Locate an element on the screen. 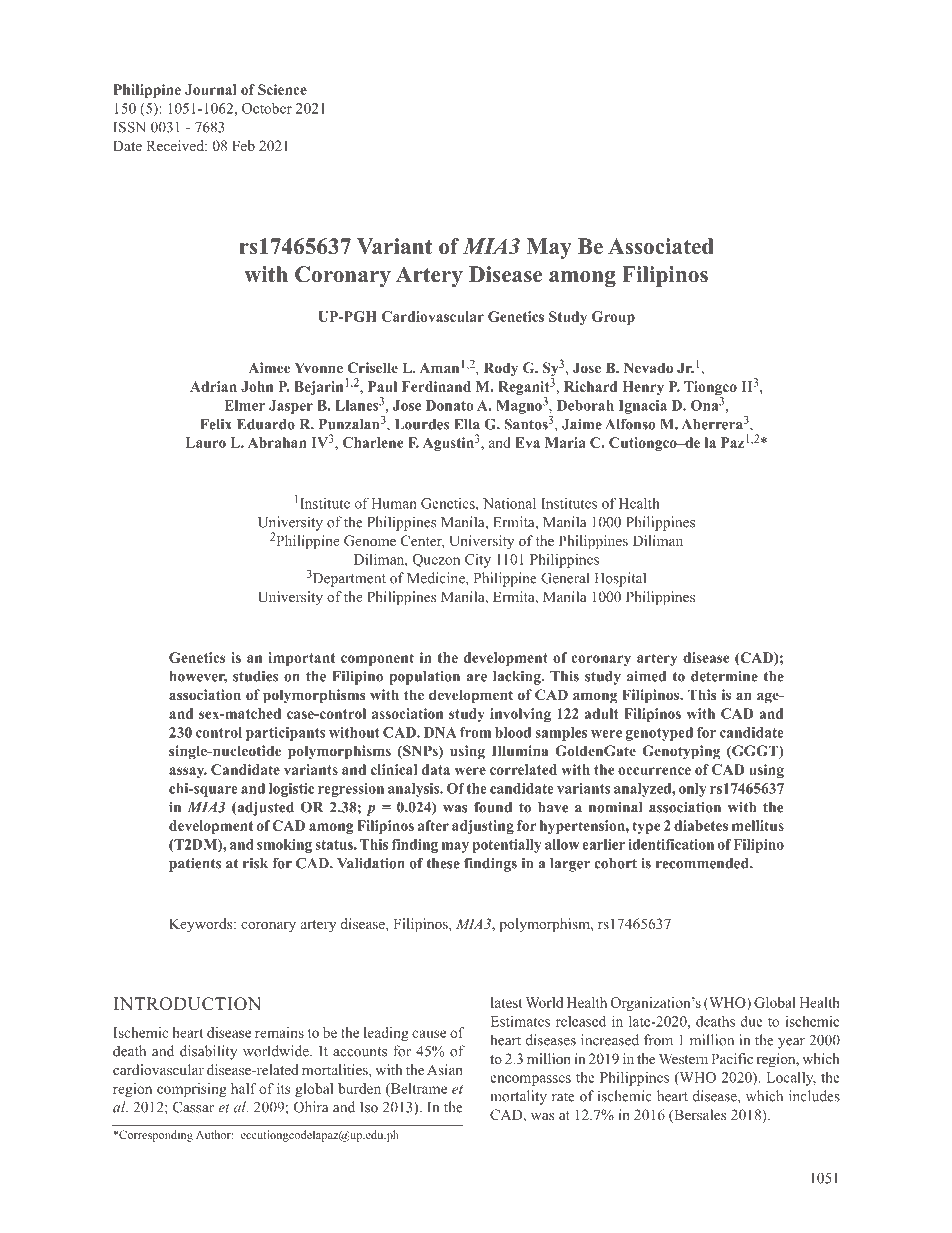  assay is located at coordinates (188, 772).
